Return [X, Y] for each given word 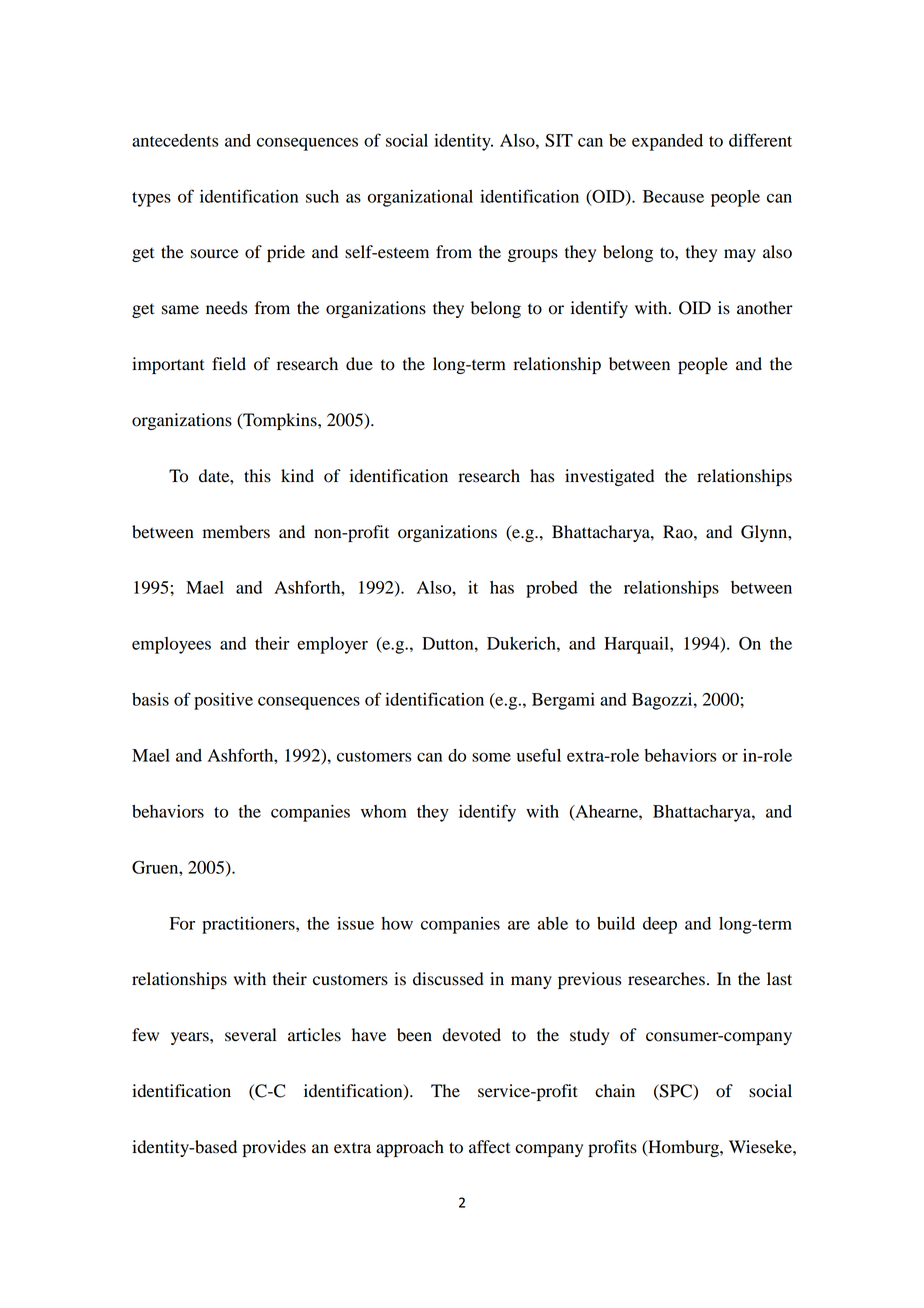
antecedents [175, 140]
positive [223, 701]
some [491, 757]
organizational [420, 198]
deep [660, 925]
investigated [609, 477]
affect [489, 1147]
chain [615, 1091]
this [257, 476]
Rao [679, 532]
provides [274, 1148]
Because [673, 196]
